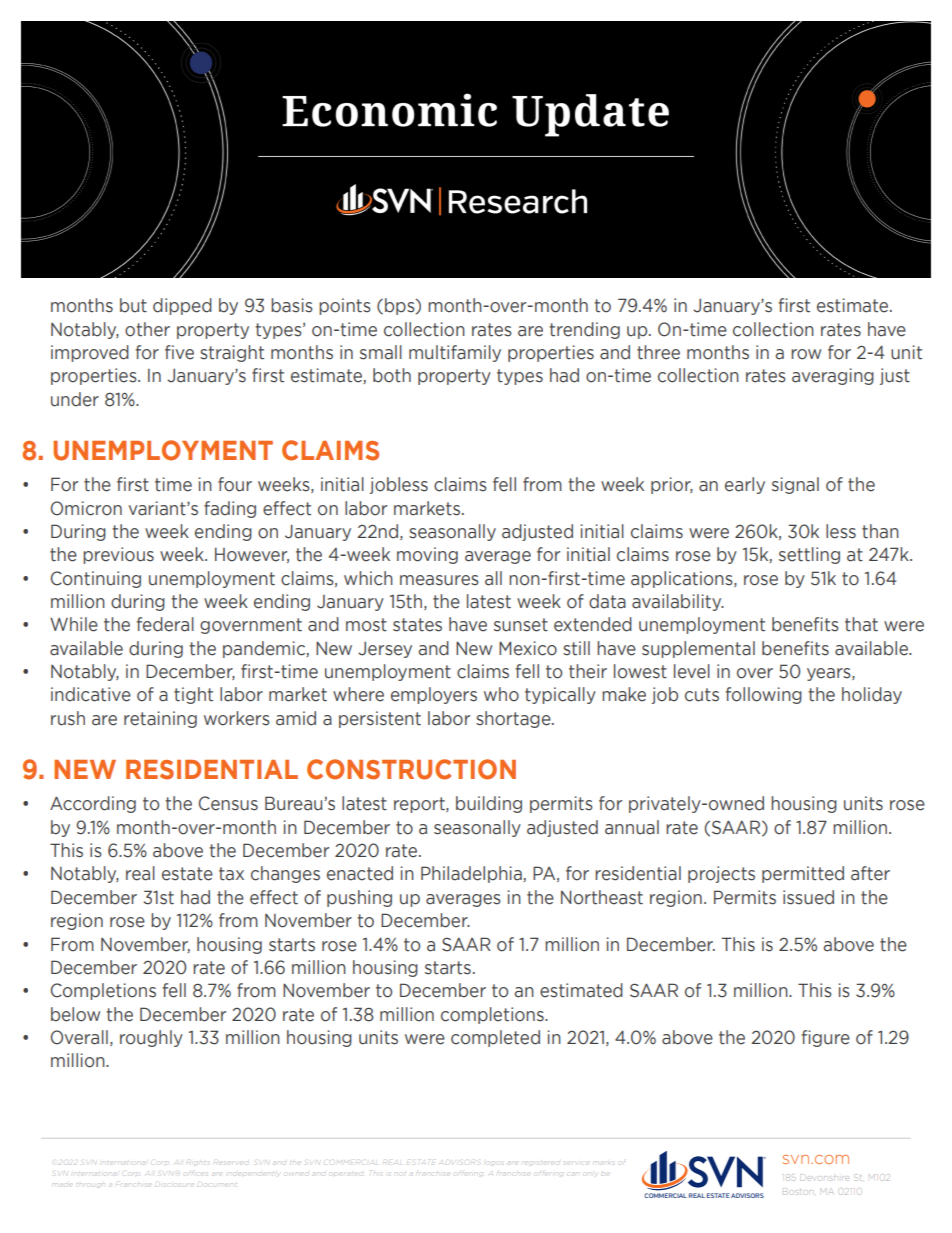 The image size is (952, 1233). What do you see at coordinates (151, 1038) in the page?
I see `roughly` at bounding box center [151, 1038].
